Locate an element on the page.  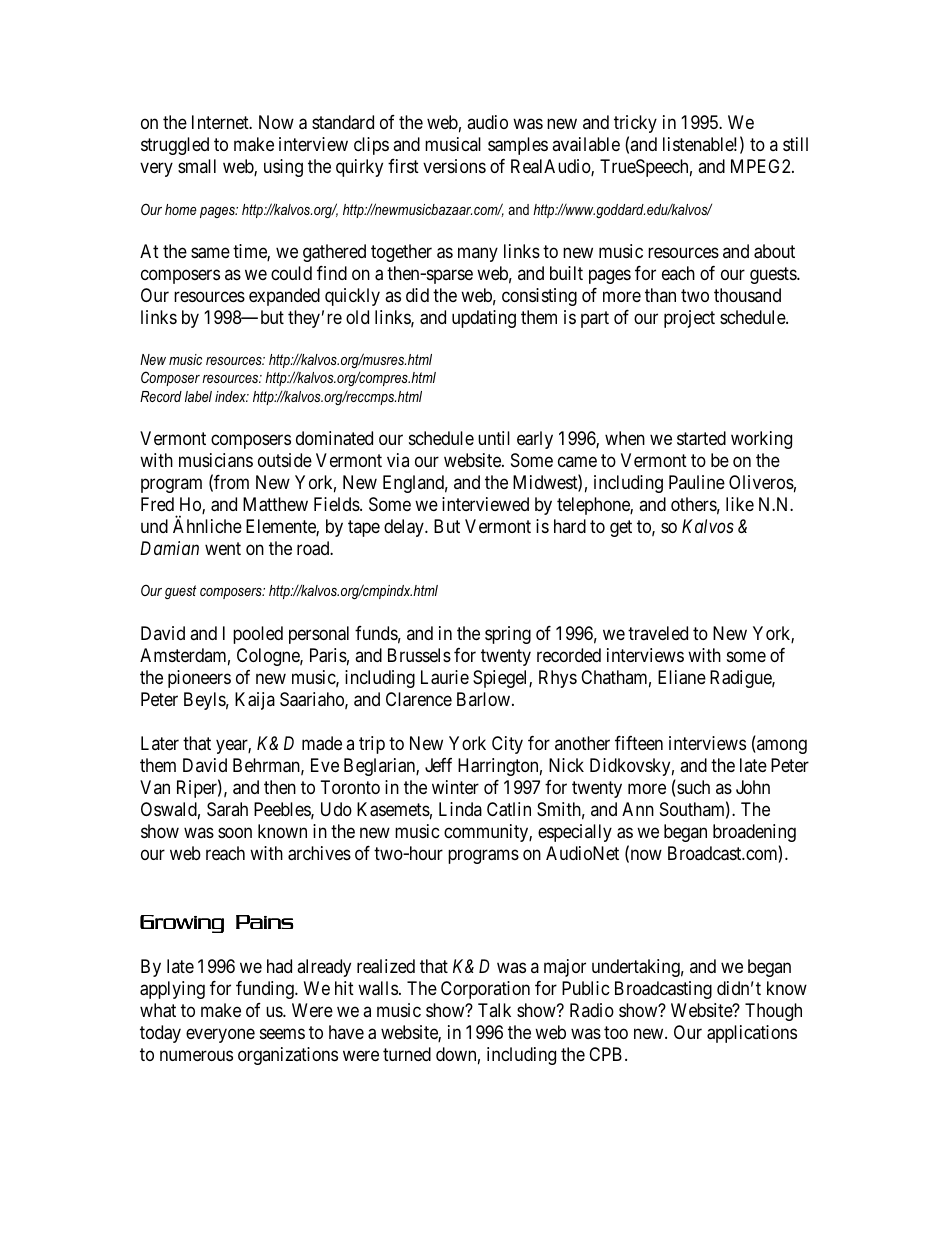
City is located at coordinates (507, 745).
